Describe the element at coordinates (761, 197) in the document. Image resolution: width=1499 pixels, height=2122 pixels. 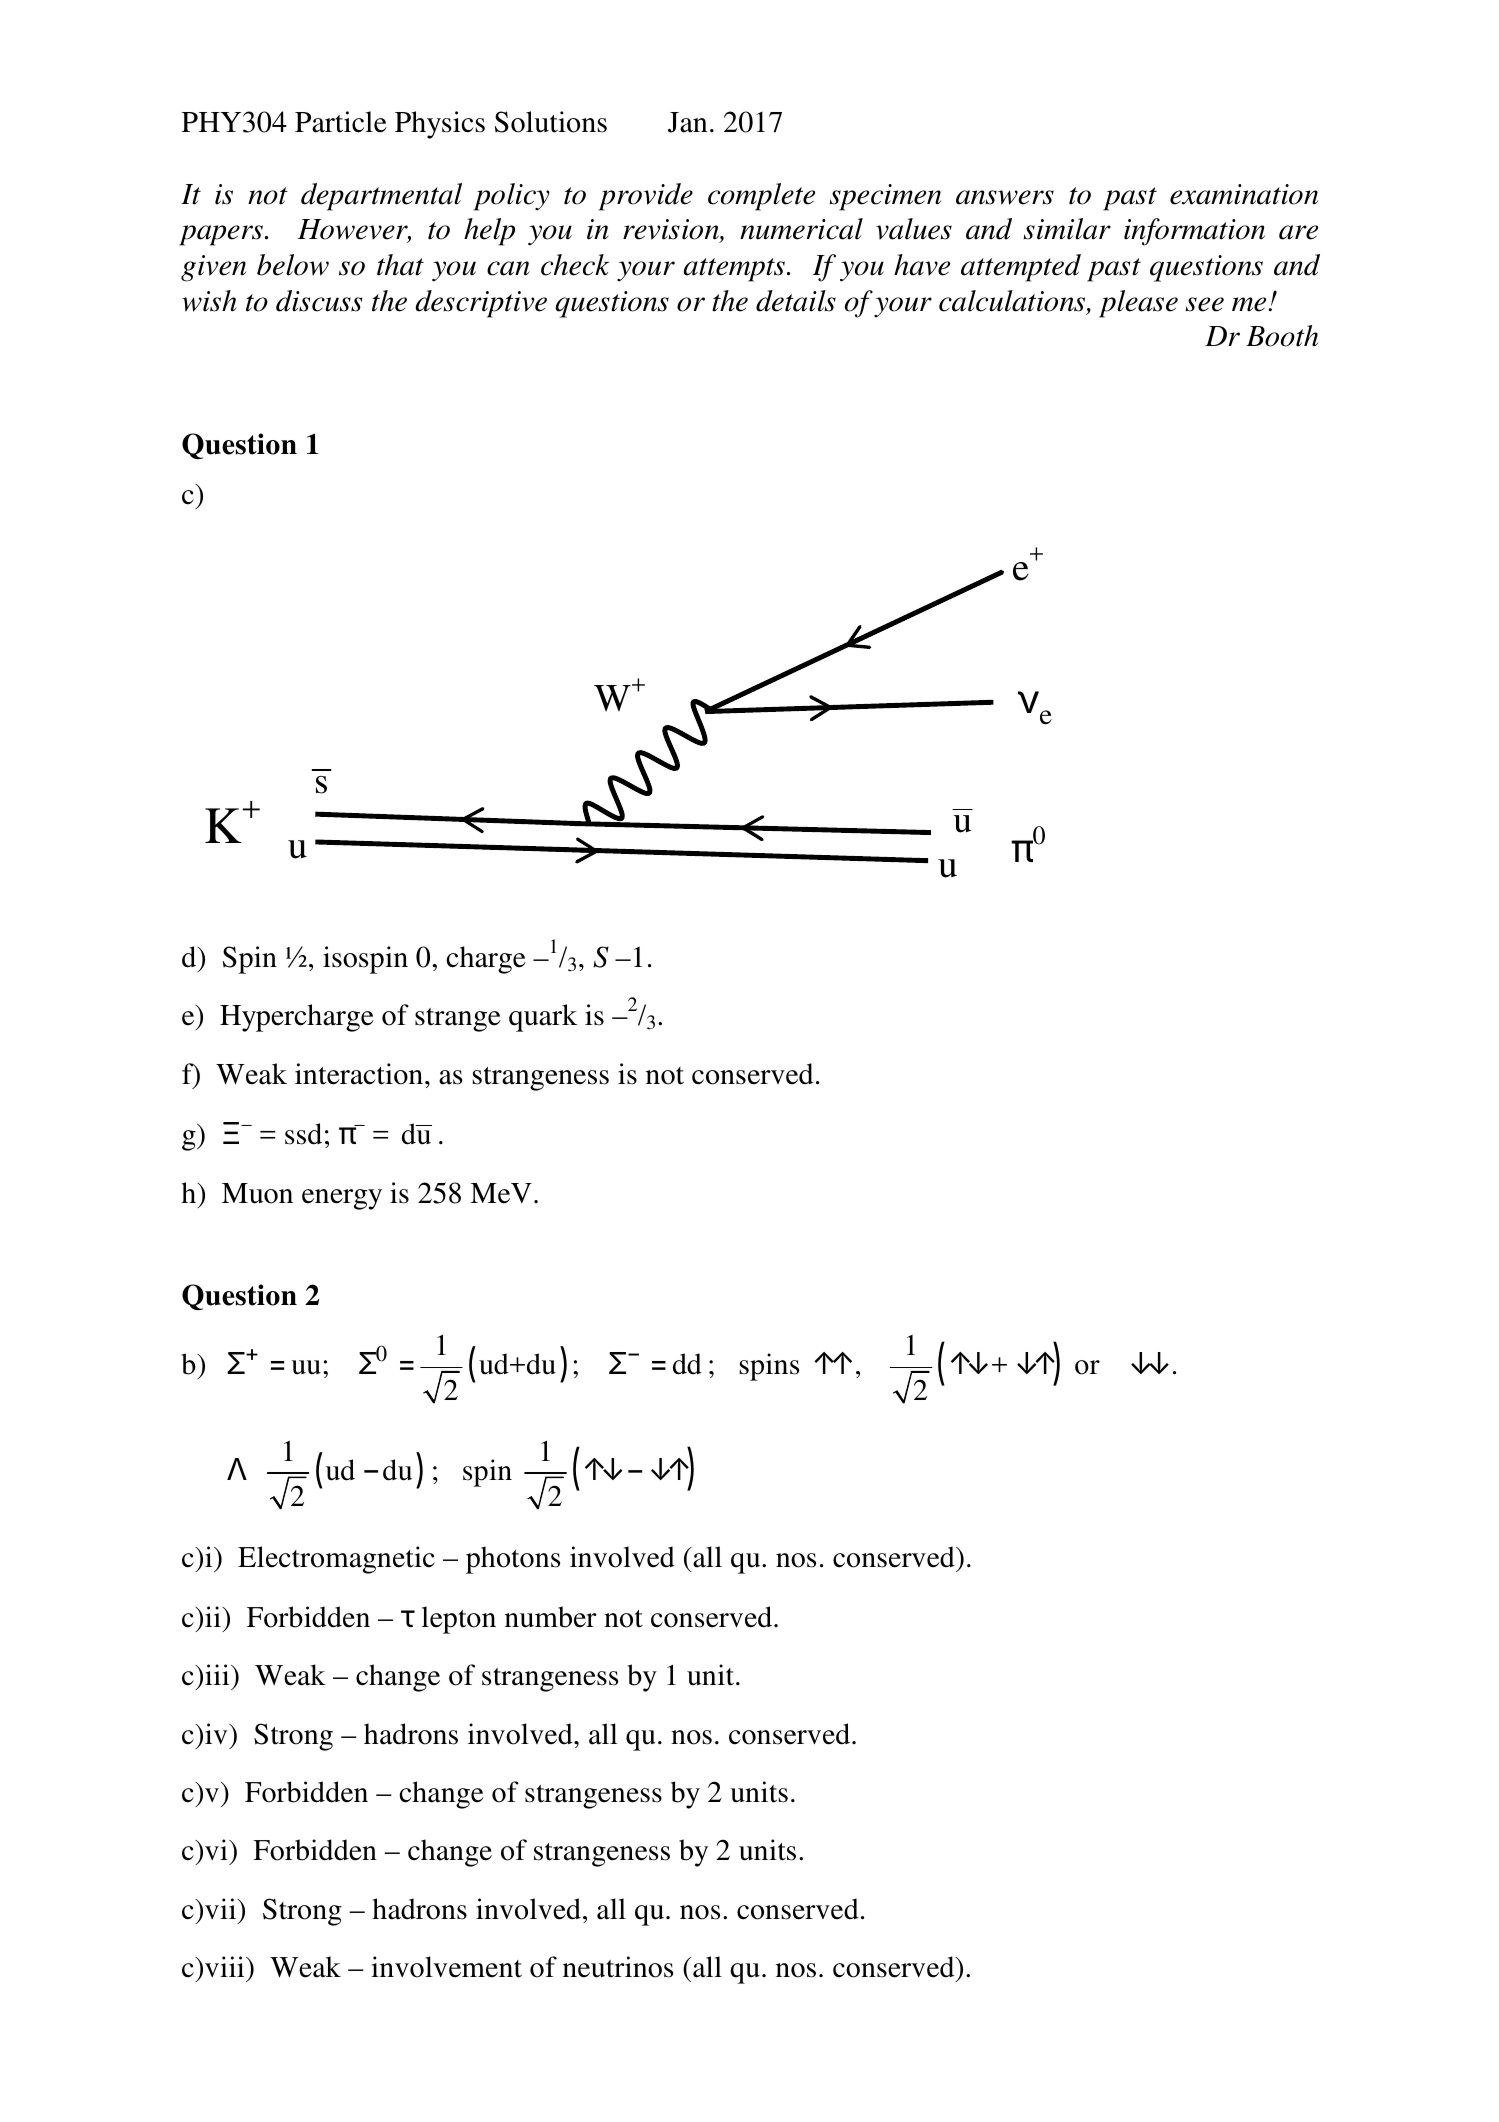
I see `complete` at that location.
